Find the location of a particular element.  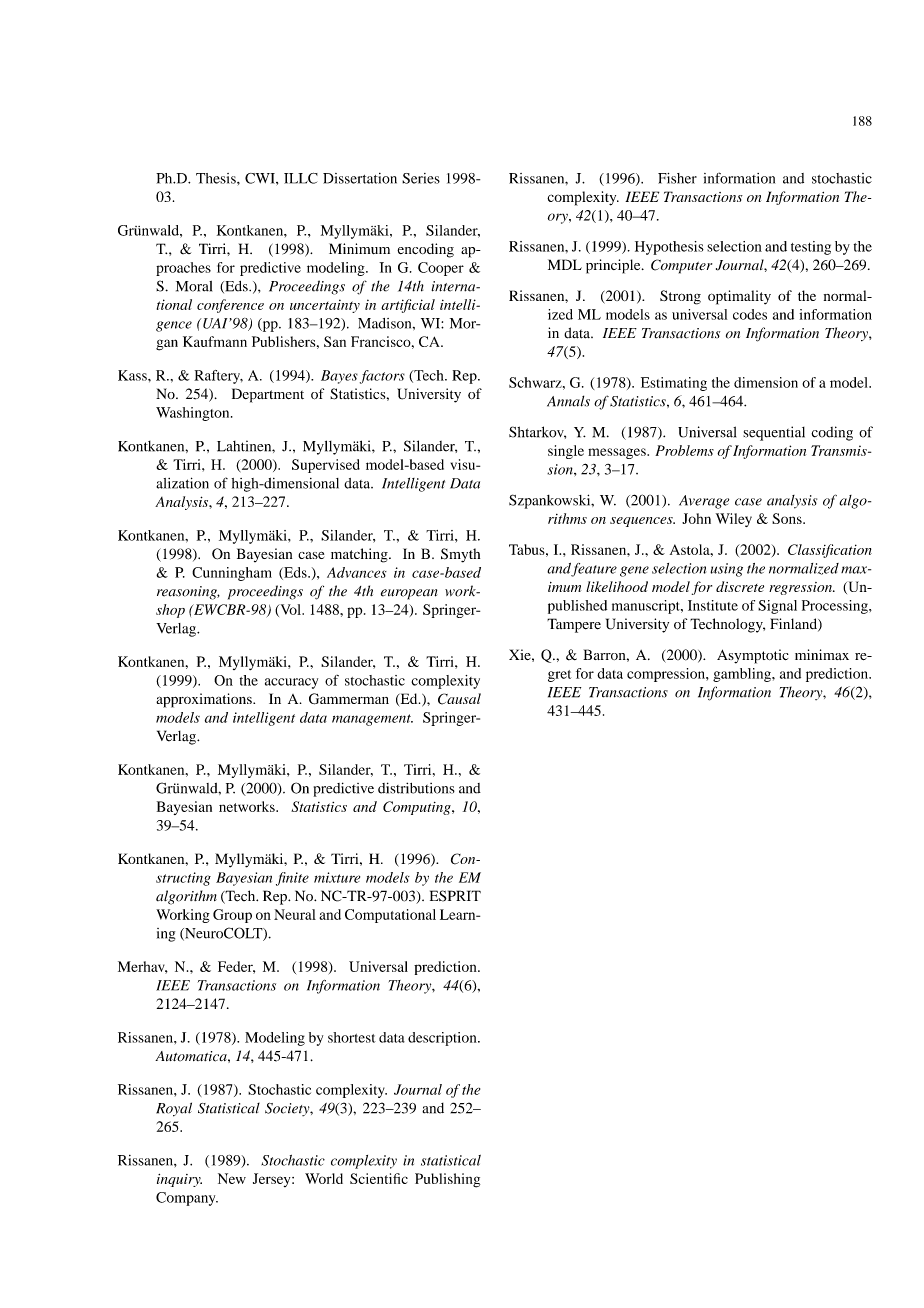

Scientific is located at coordinates (379, 1178).
